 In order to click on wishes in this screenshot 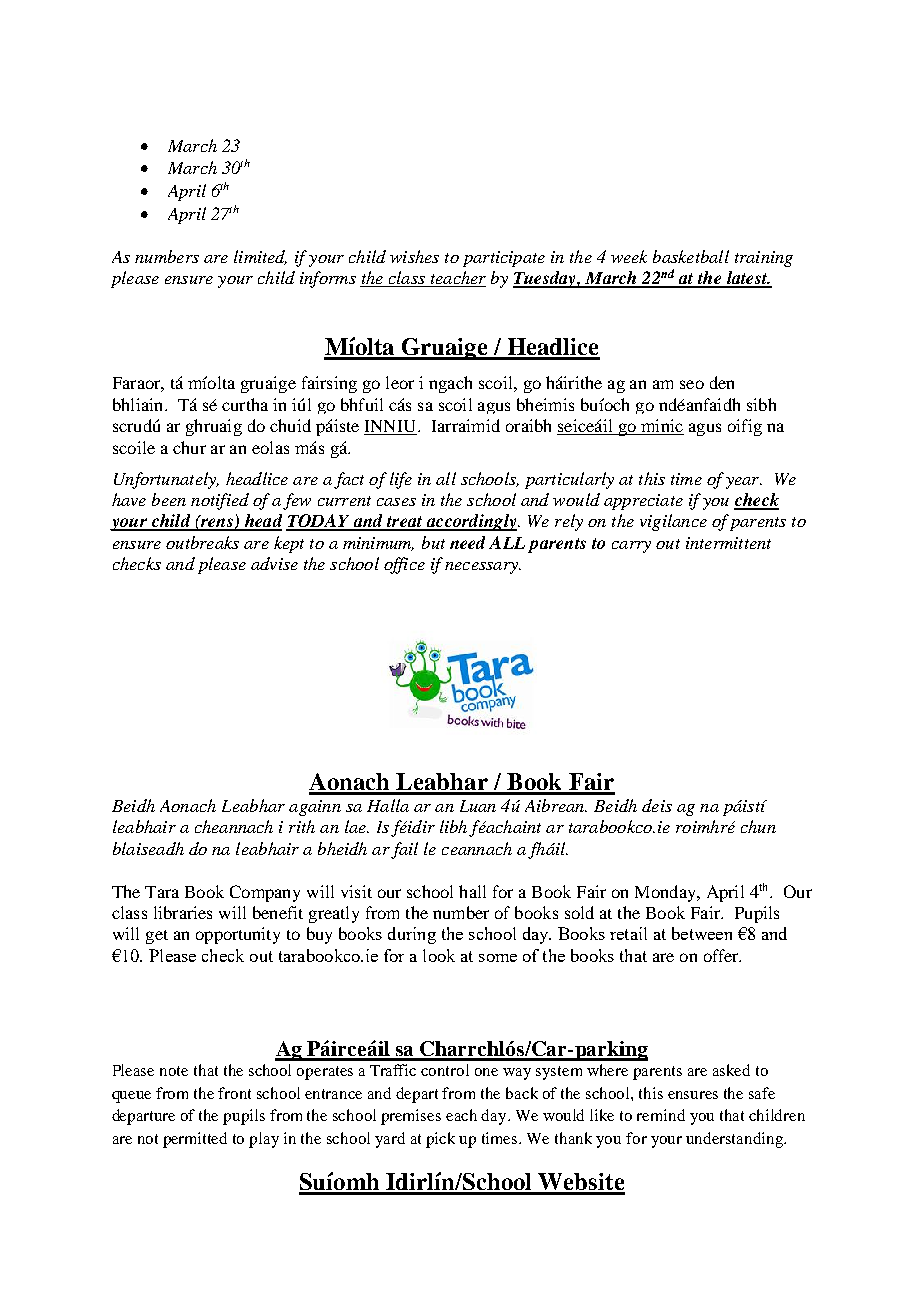, I will do `click(414, 256)`.
